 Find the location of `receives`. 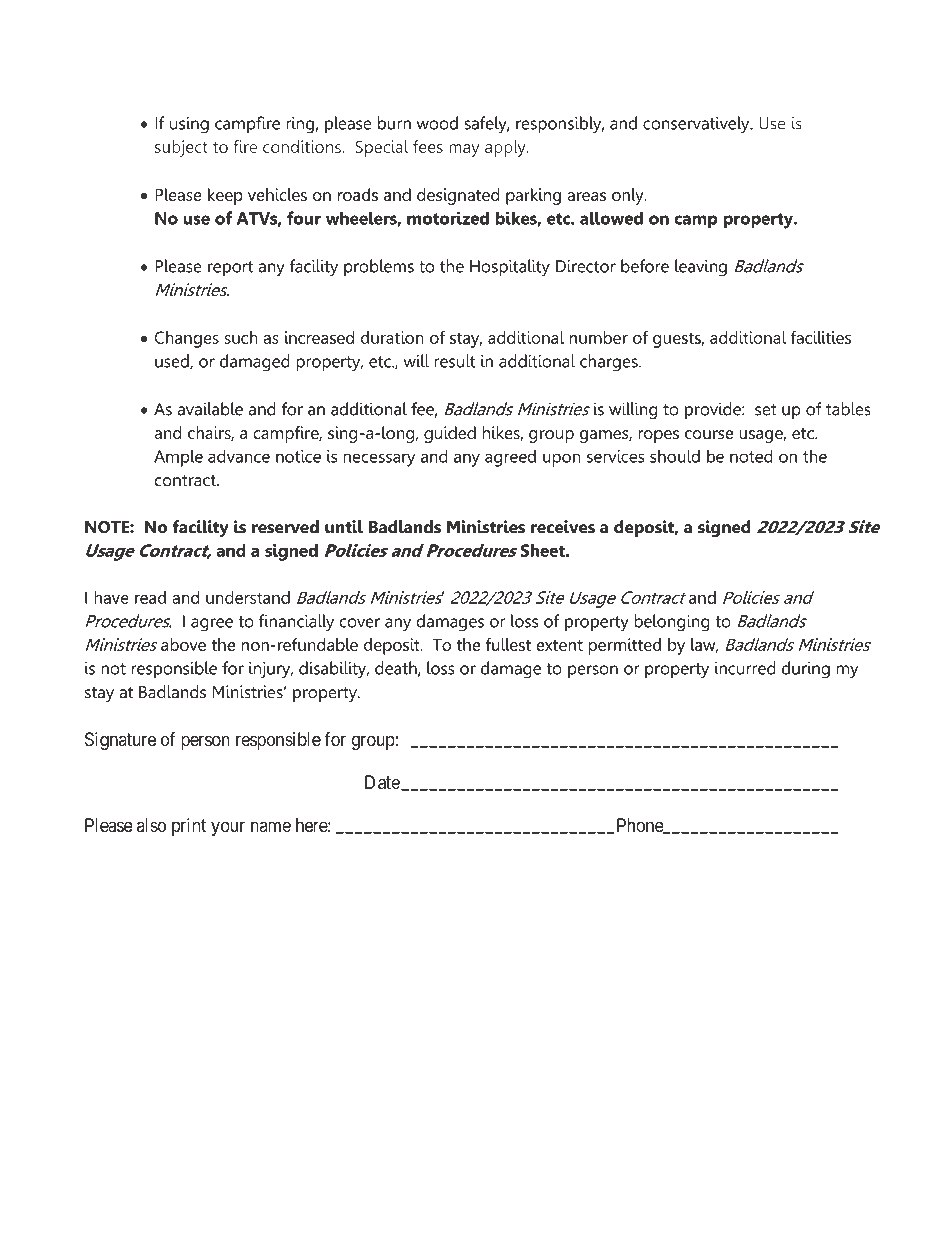

receives is located at coordinates (563, 527).
